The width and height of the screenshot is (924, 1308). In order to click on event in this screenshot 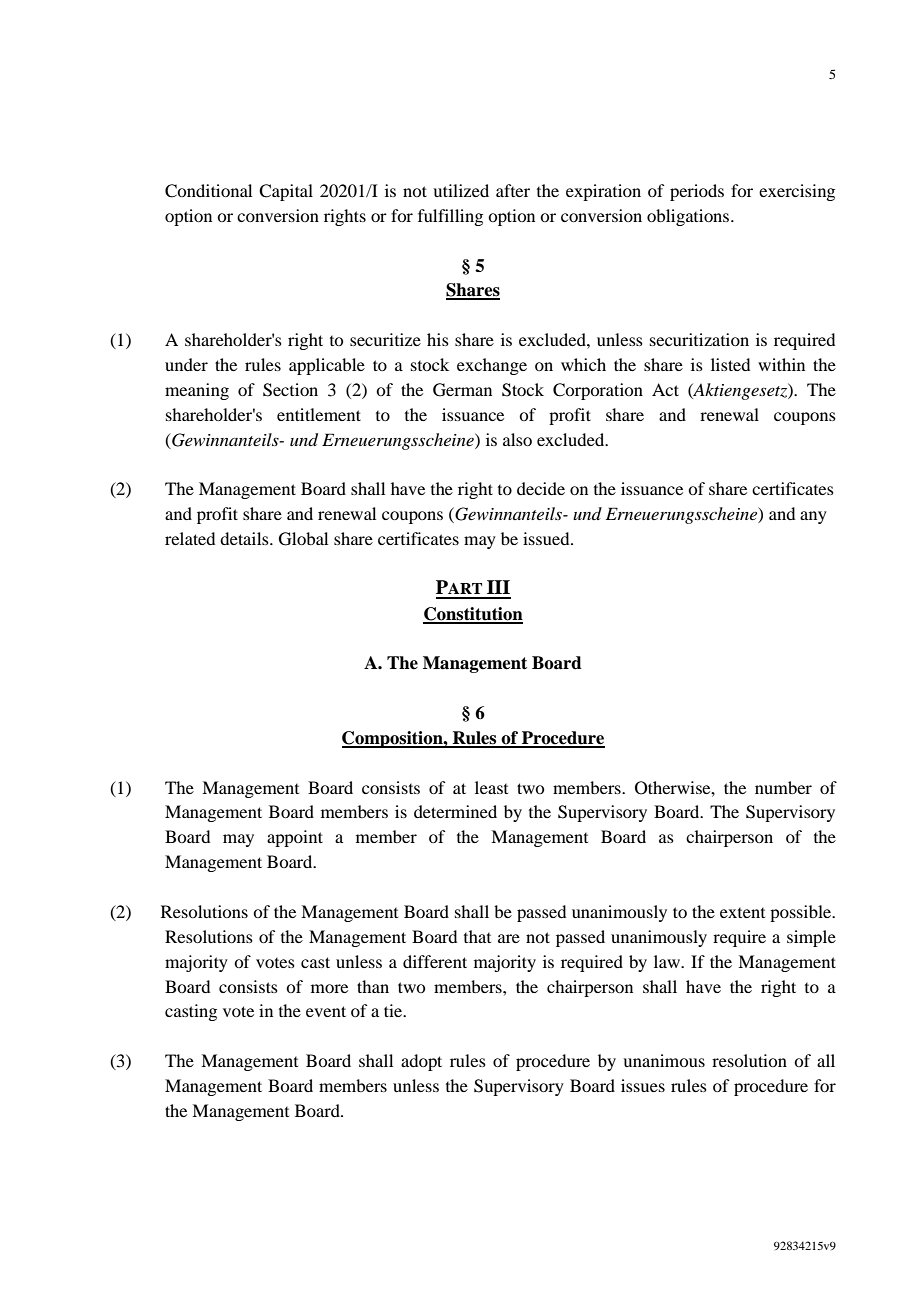, I will do `click(326, 1011)`.
